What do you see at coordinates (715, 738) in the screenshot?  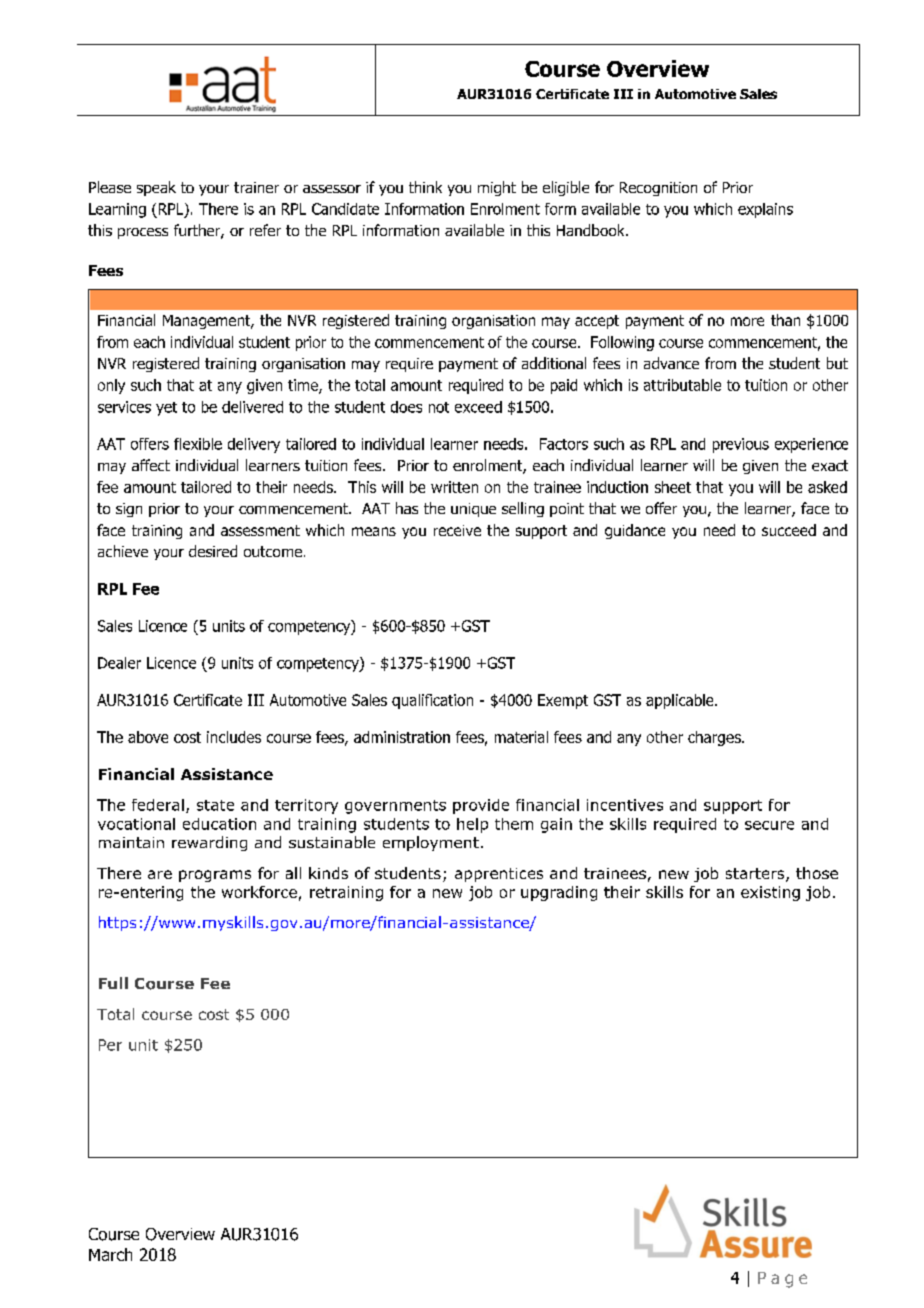 I see `charges` at bounding box center [715, 738].
